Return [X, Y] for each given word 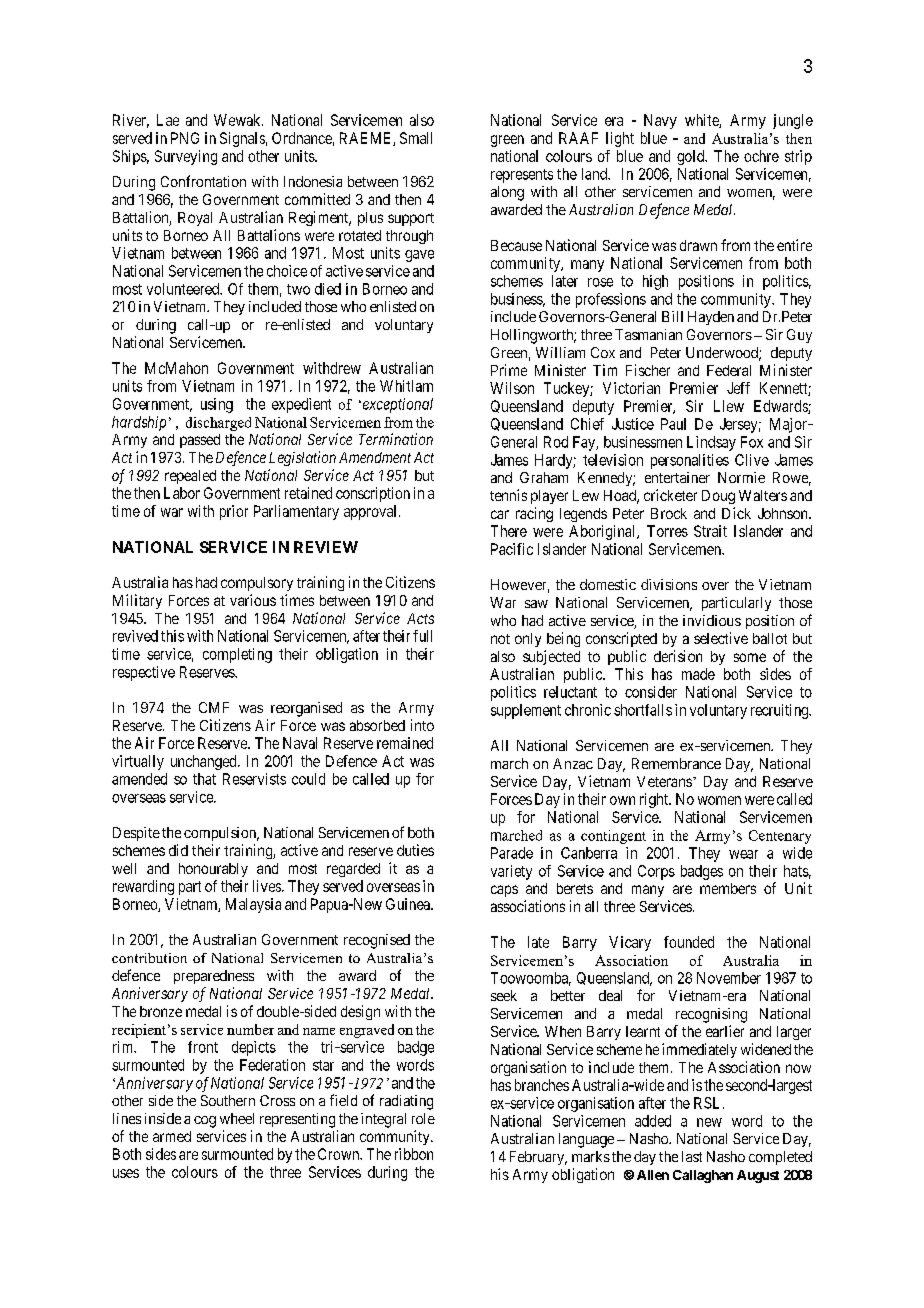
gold [691, 157]
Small [416, 138]
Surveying [186, 157]
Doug [718, 497]
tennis [508, 495]
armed [172, 1136]
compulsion [221, 834]
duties [415, 850]
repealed [190, 477]
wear [743, 854]
